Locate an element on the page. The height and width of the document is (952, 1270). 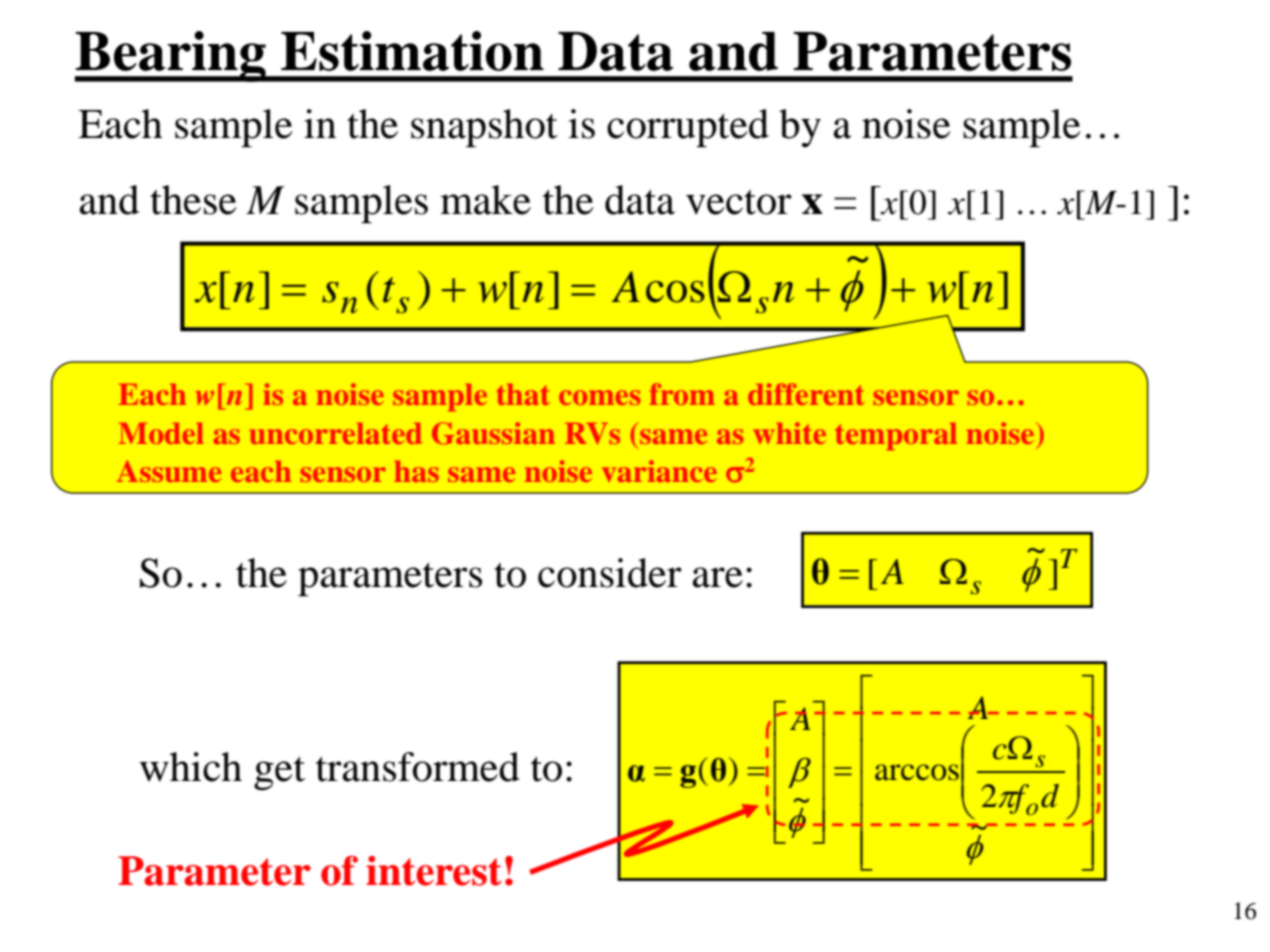
are is located at coordinates (718, 577).
